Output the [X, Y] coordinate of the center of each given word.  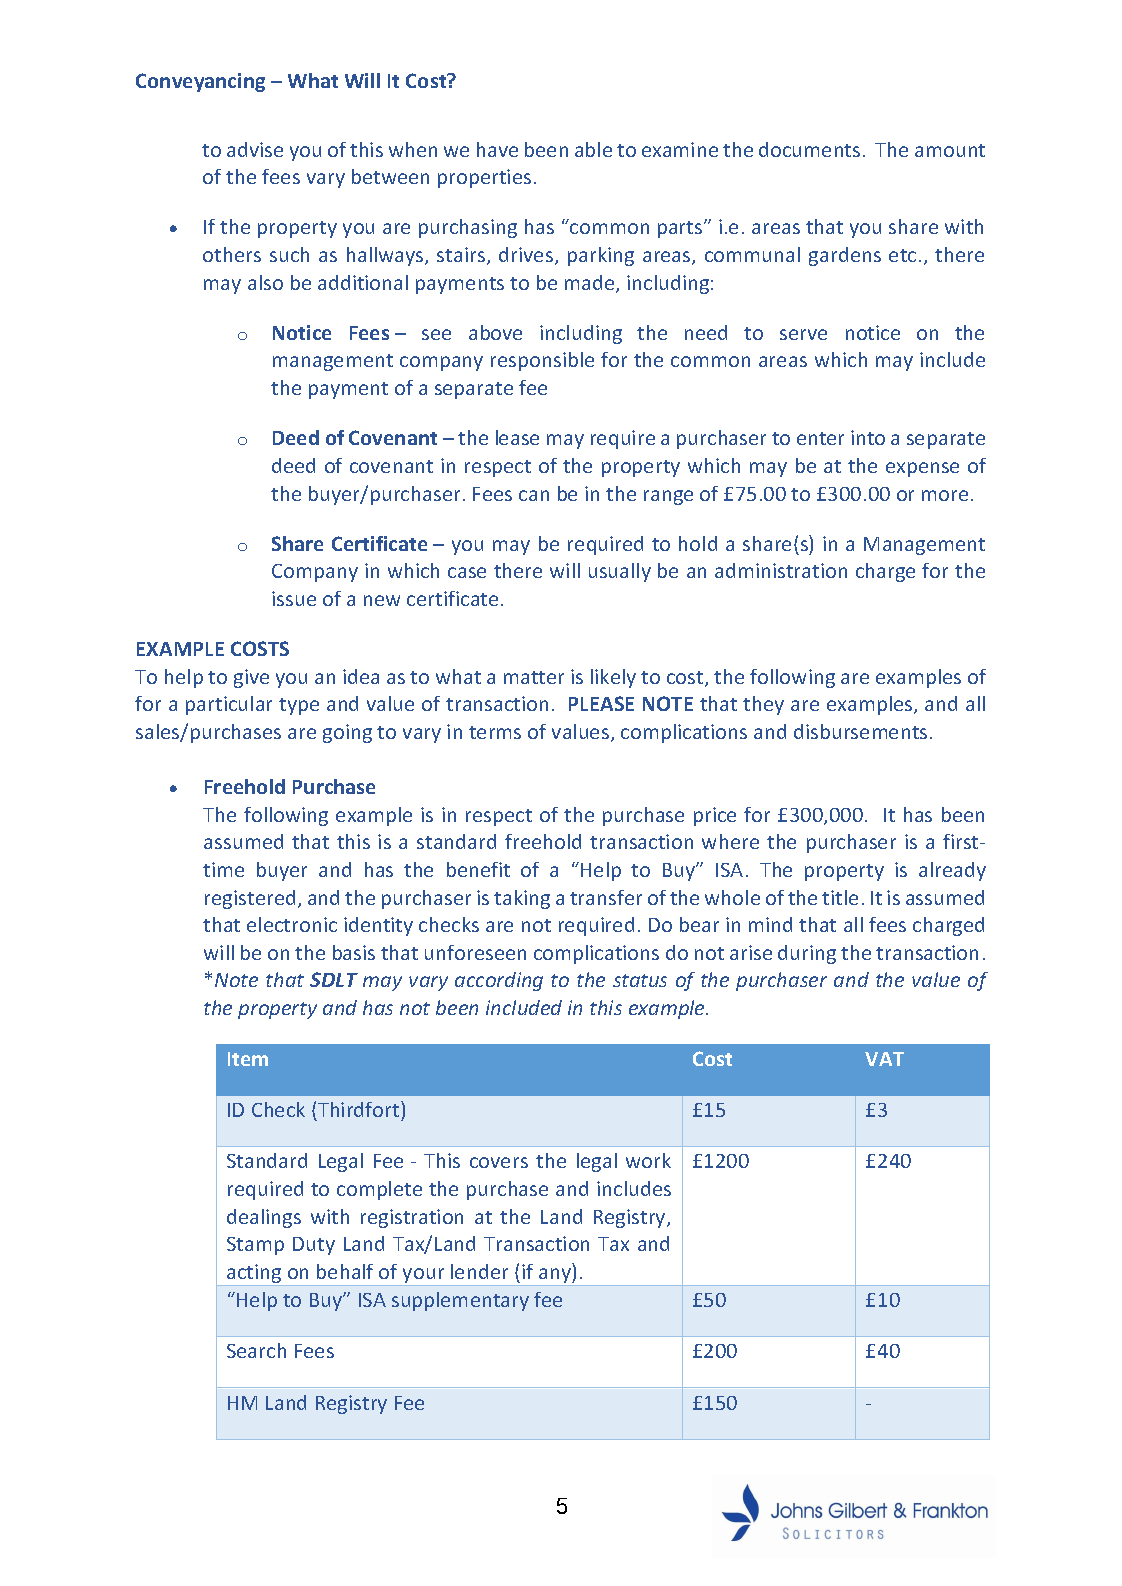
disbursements [860, 731]
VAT [884, 1059]
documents [809, 149]
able [593, 149]
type [299, 706]
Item [248, 1059]
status [640, 980]
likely [613, 678]
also [265, 282]
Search [256, 1350]
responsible [542, 361]
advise [255, 149]
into [868, 437]
